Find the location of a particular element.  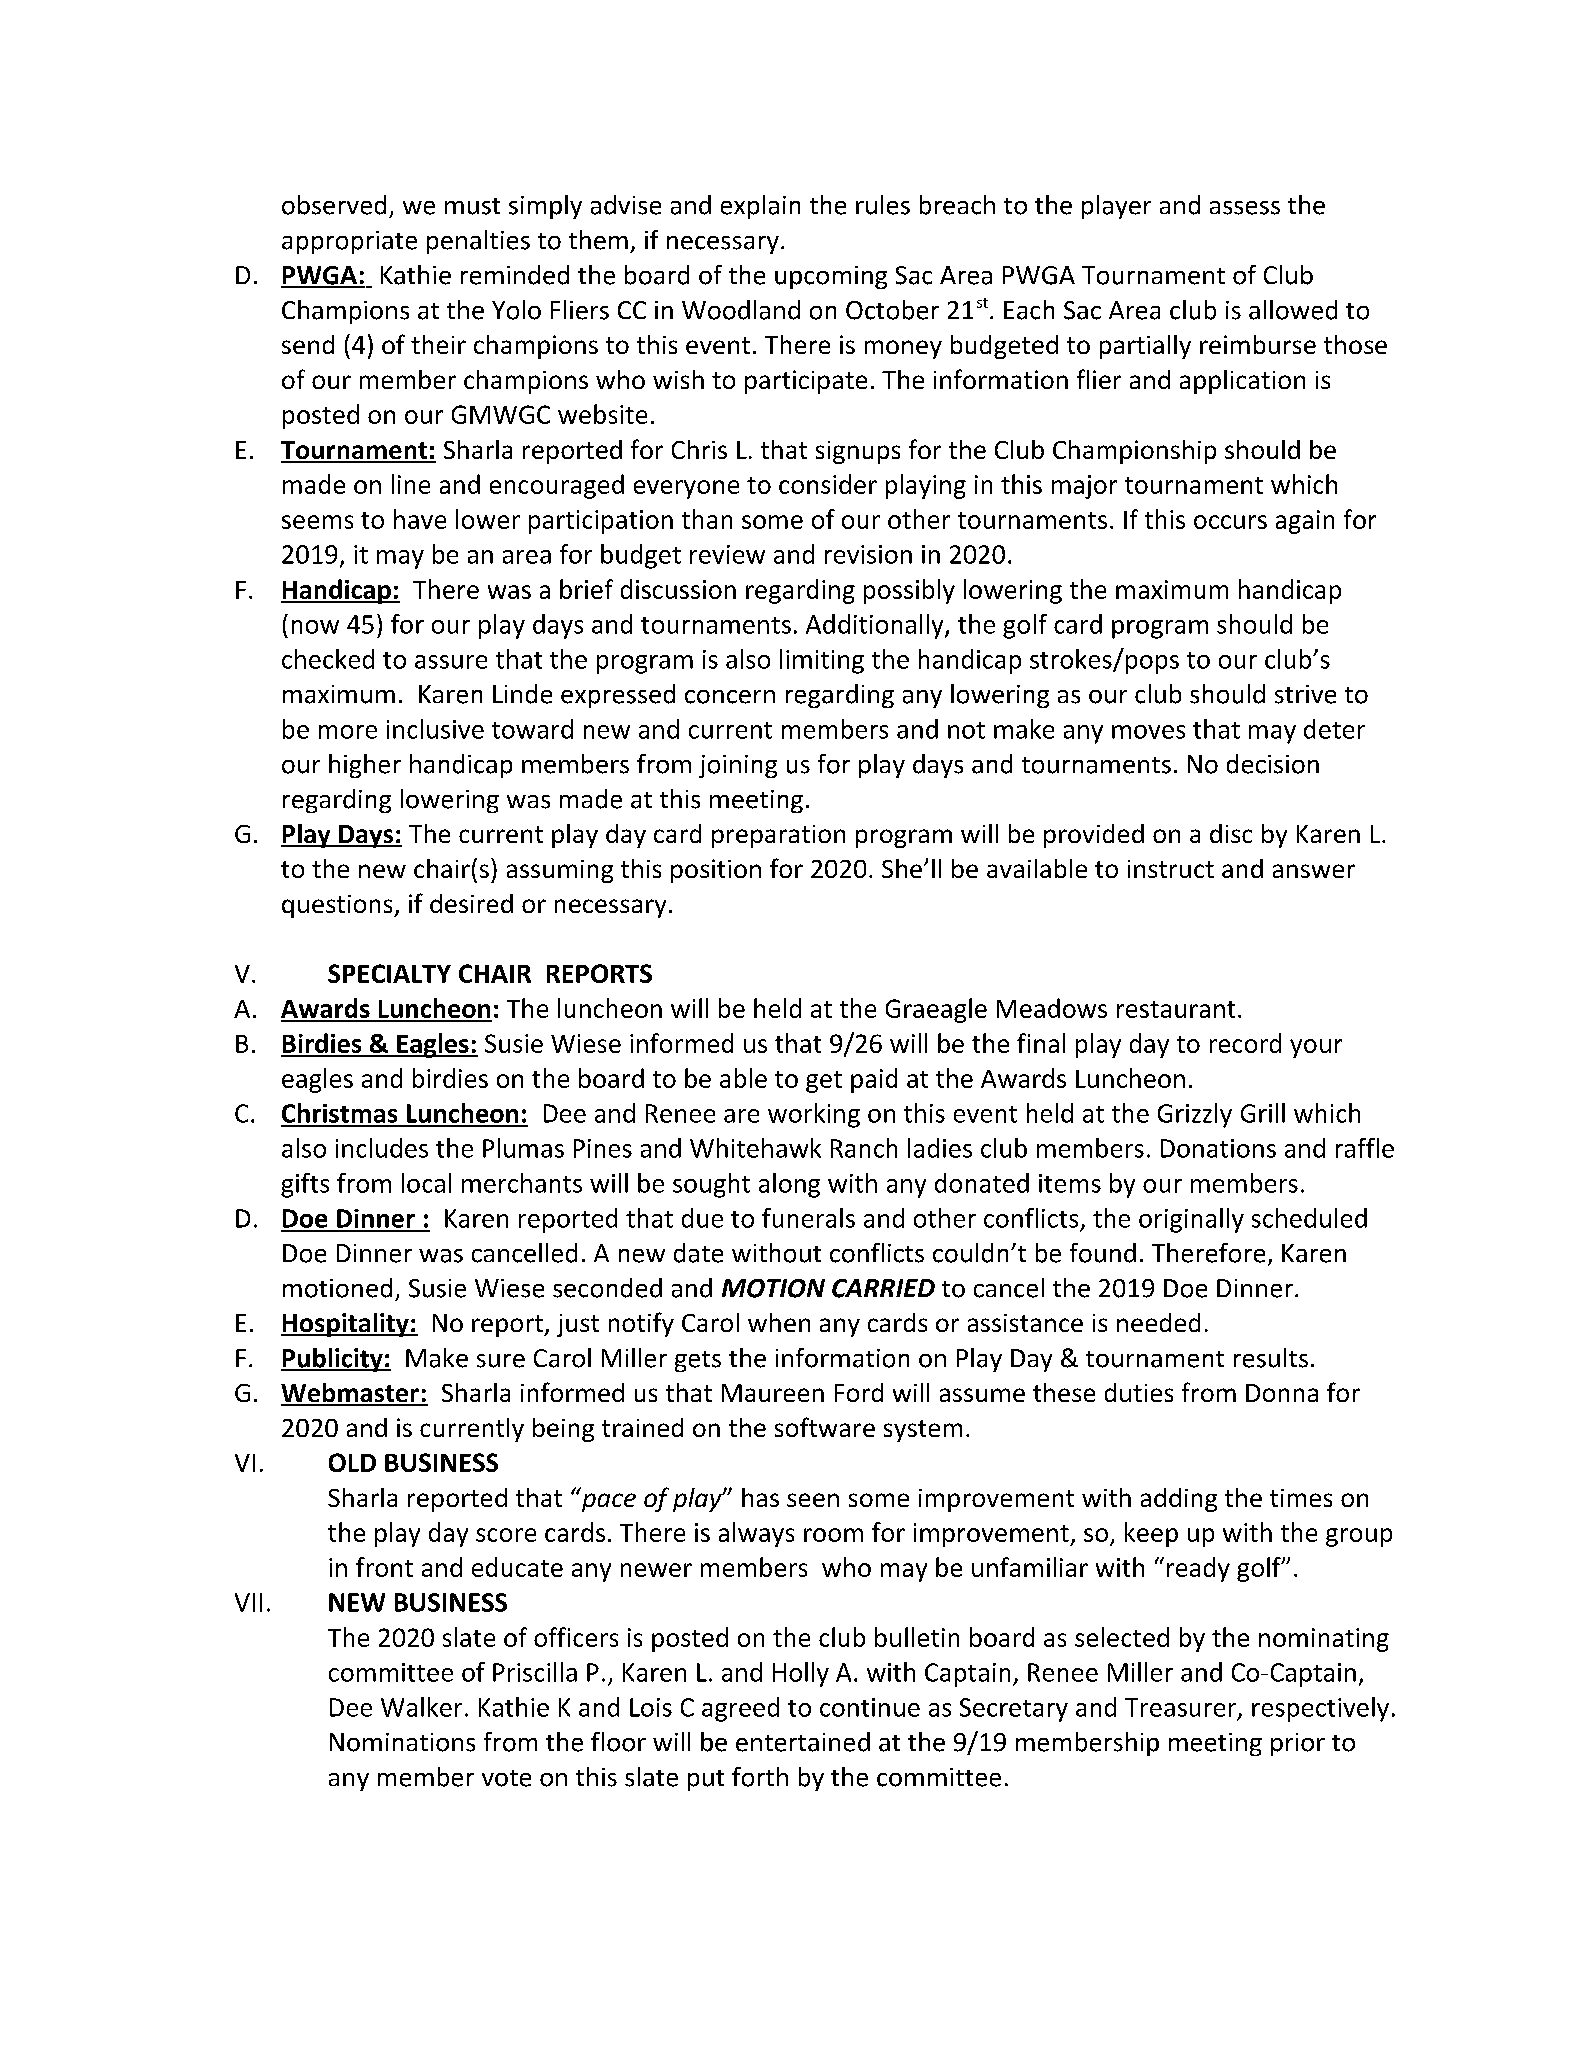

results is located at coordinates (1271, 1358).
